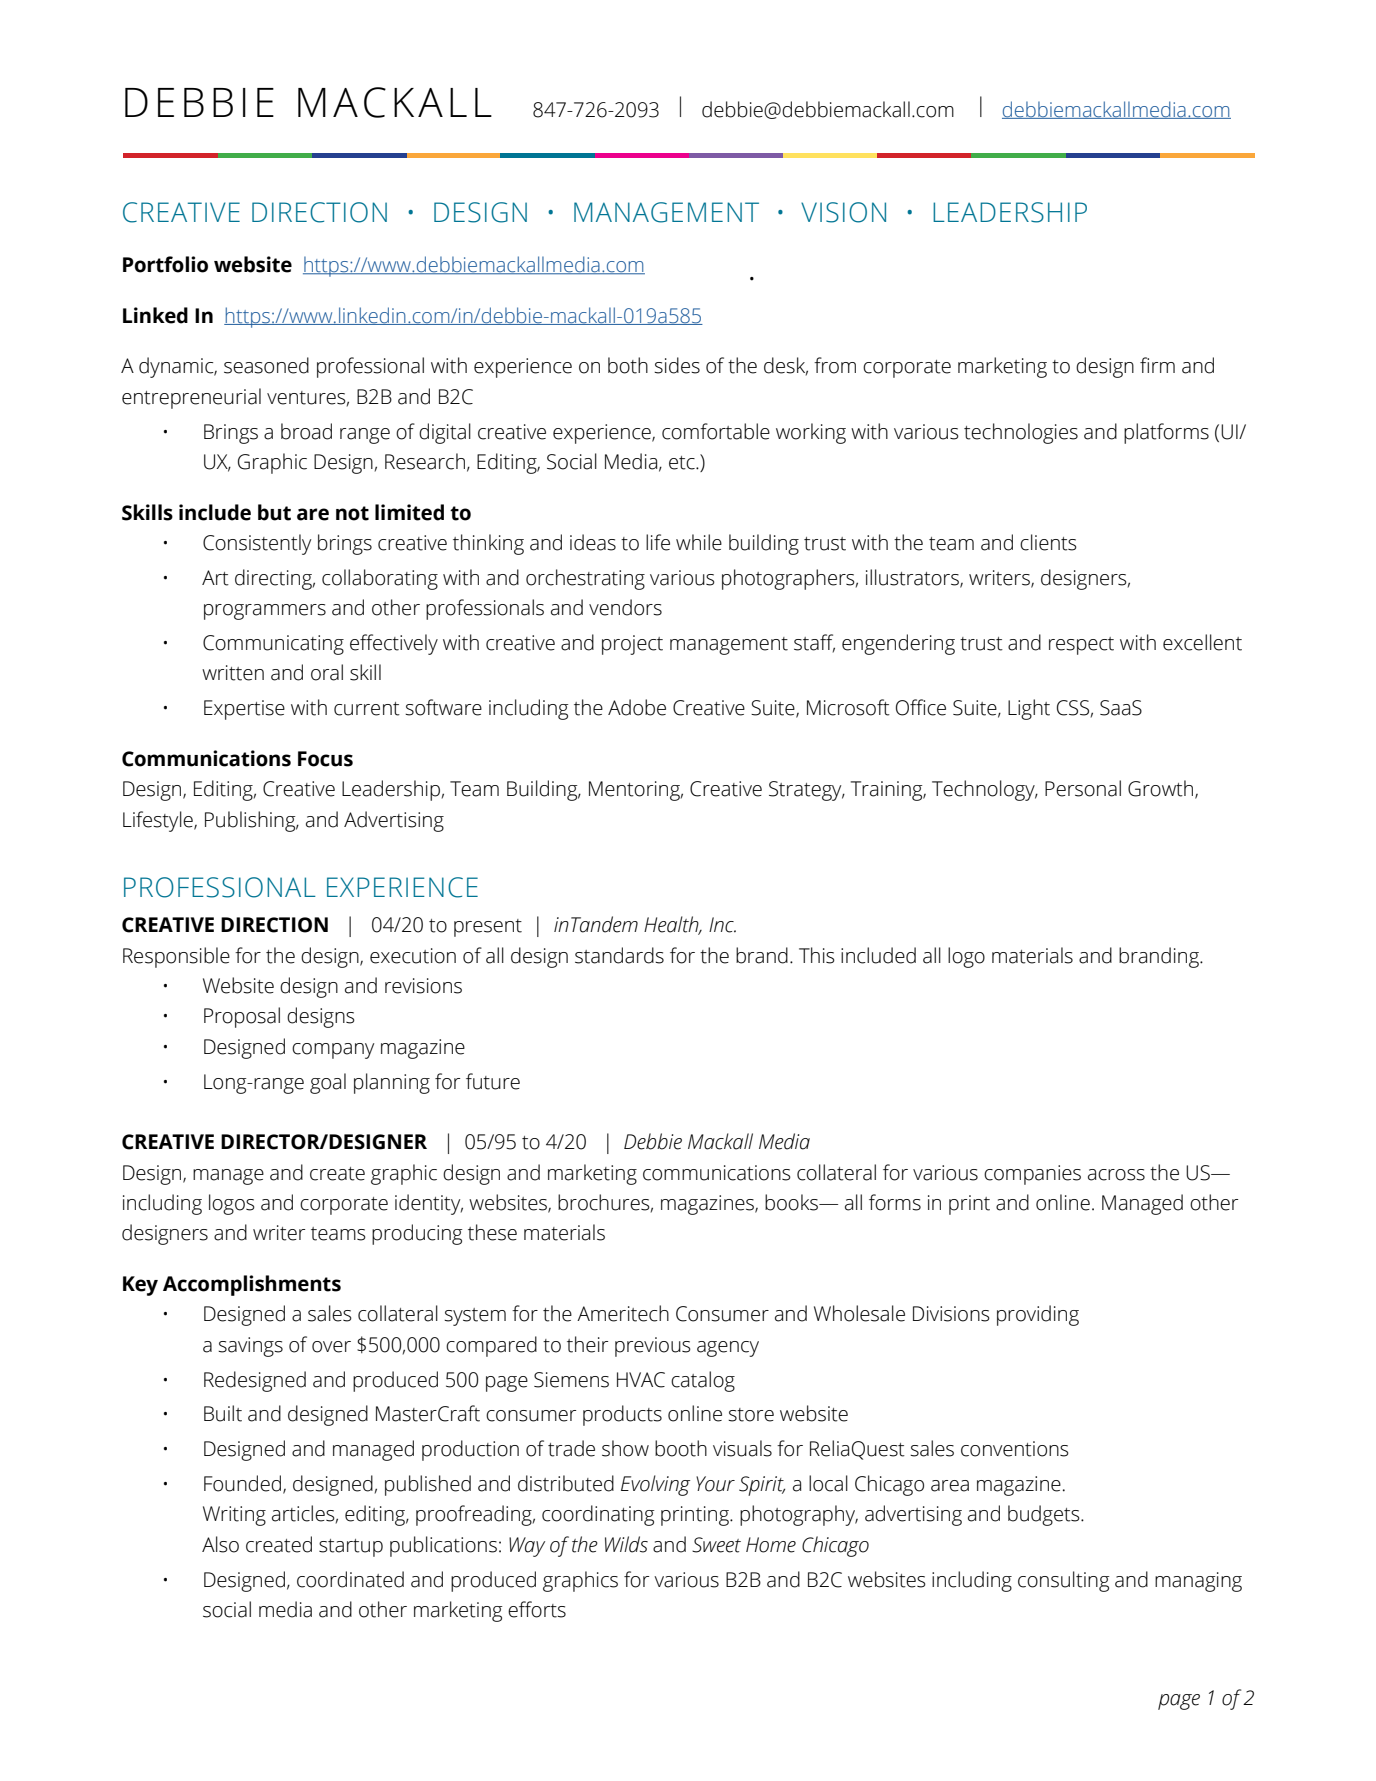 The height and width of the document is (1781, 1376). I want to click on sides, so click(677, 365).
